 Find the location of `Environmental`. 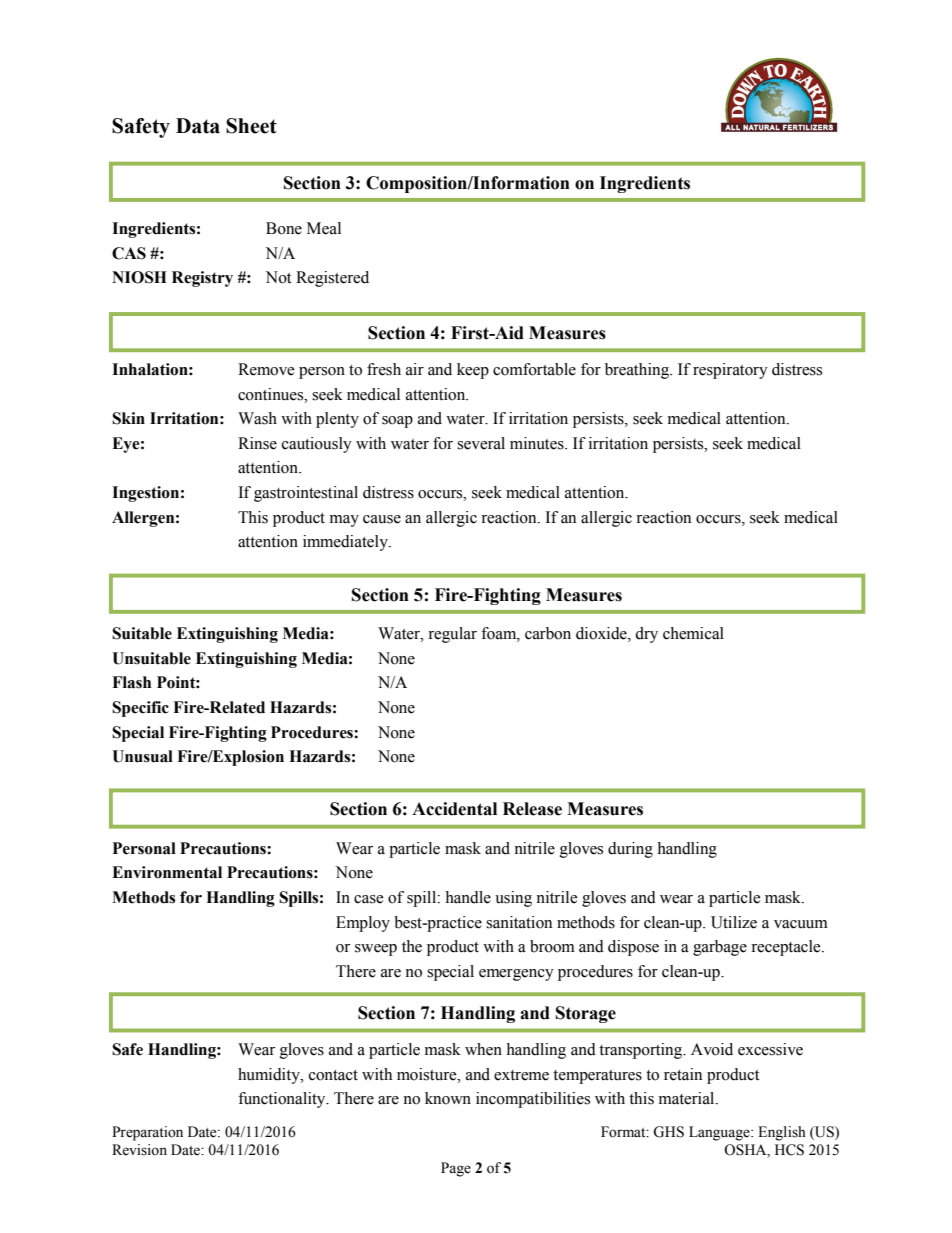

Environmental is located at coordinates (167, 872).
